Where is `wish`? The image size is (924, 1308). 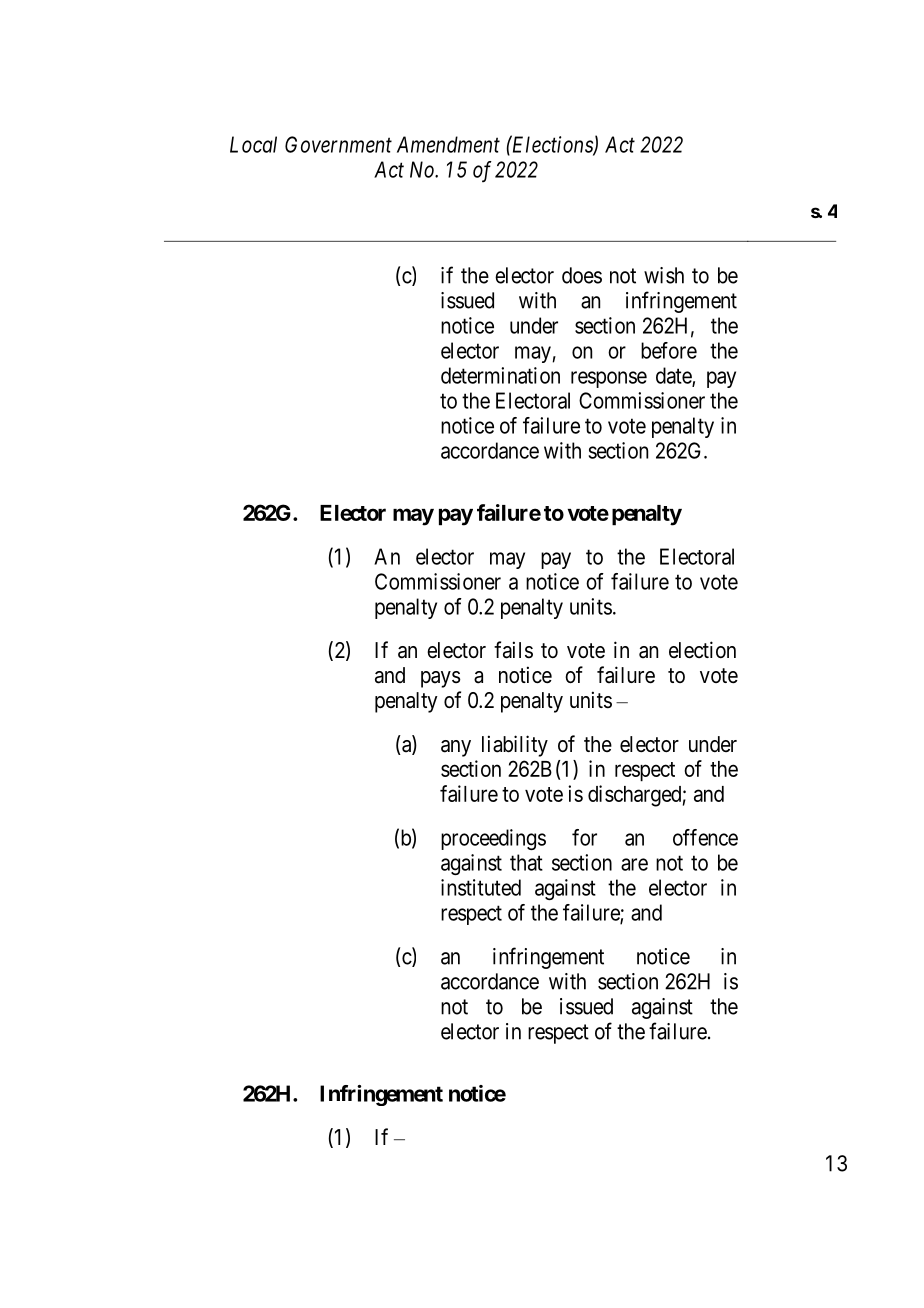 wish is located at coordinates (664, 275).
